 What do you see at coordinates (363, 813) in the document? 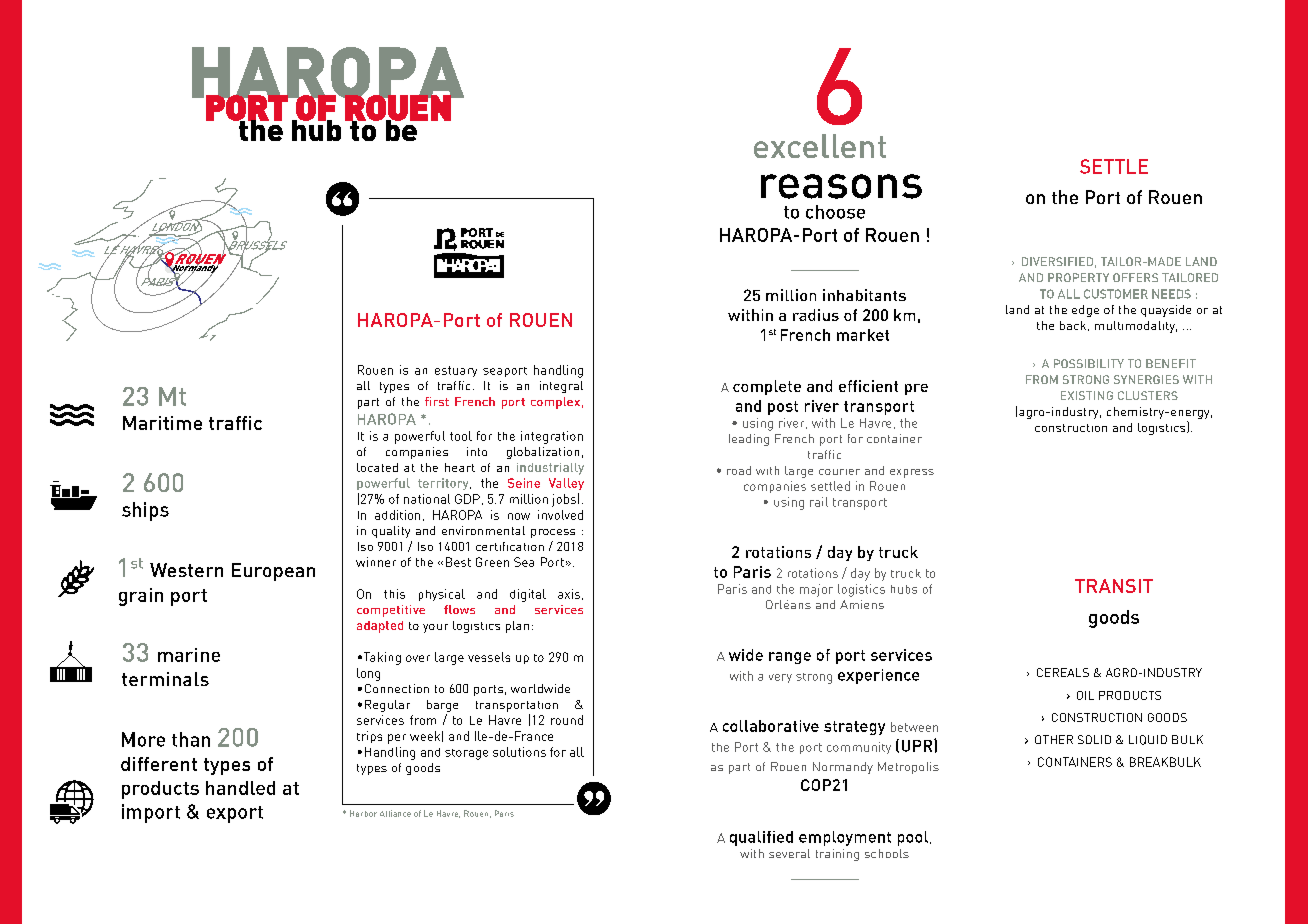
I see `Harbor` at bounding box center [363, 813].
